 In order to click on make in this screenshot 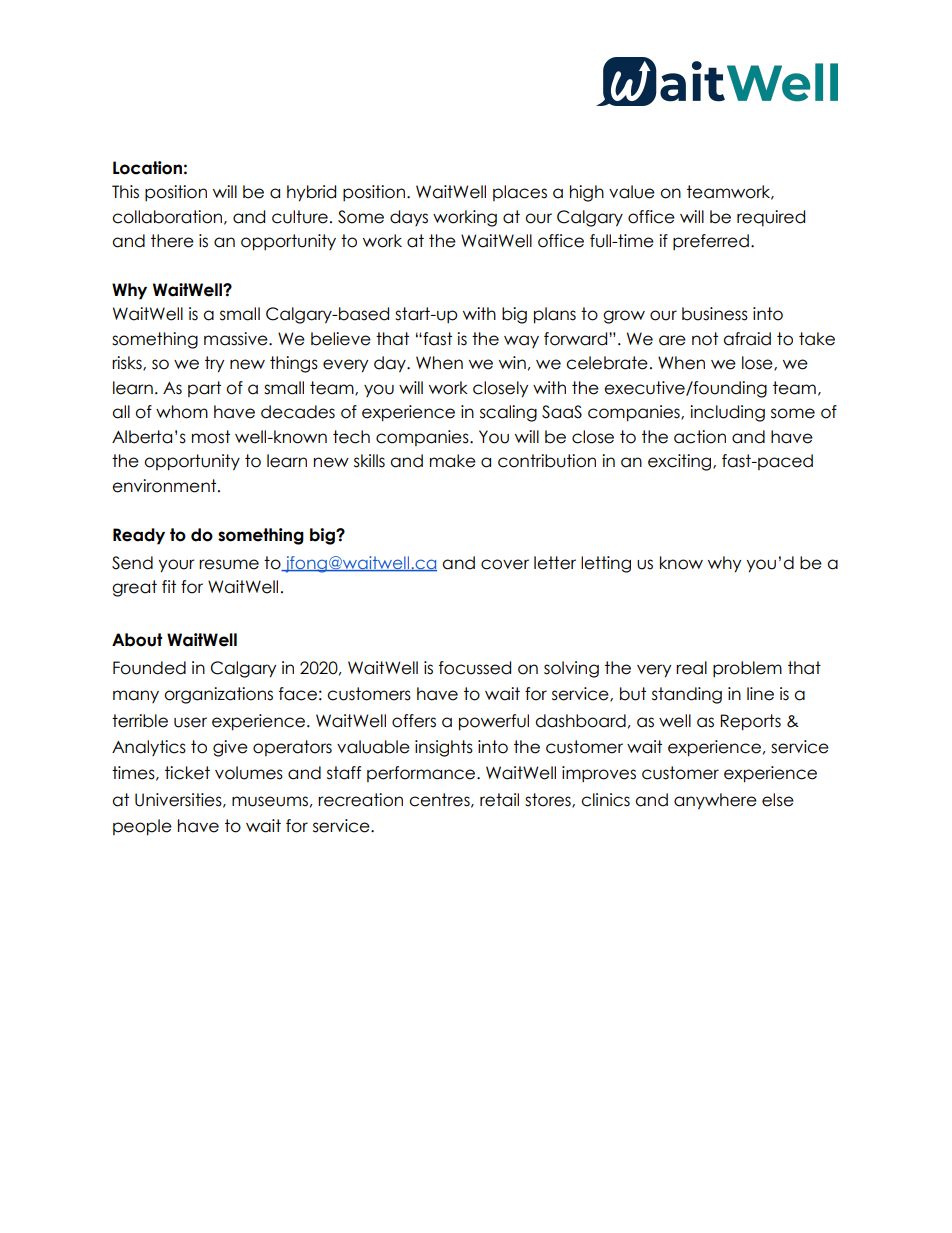, I will do `click(453, 461)`.
